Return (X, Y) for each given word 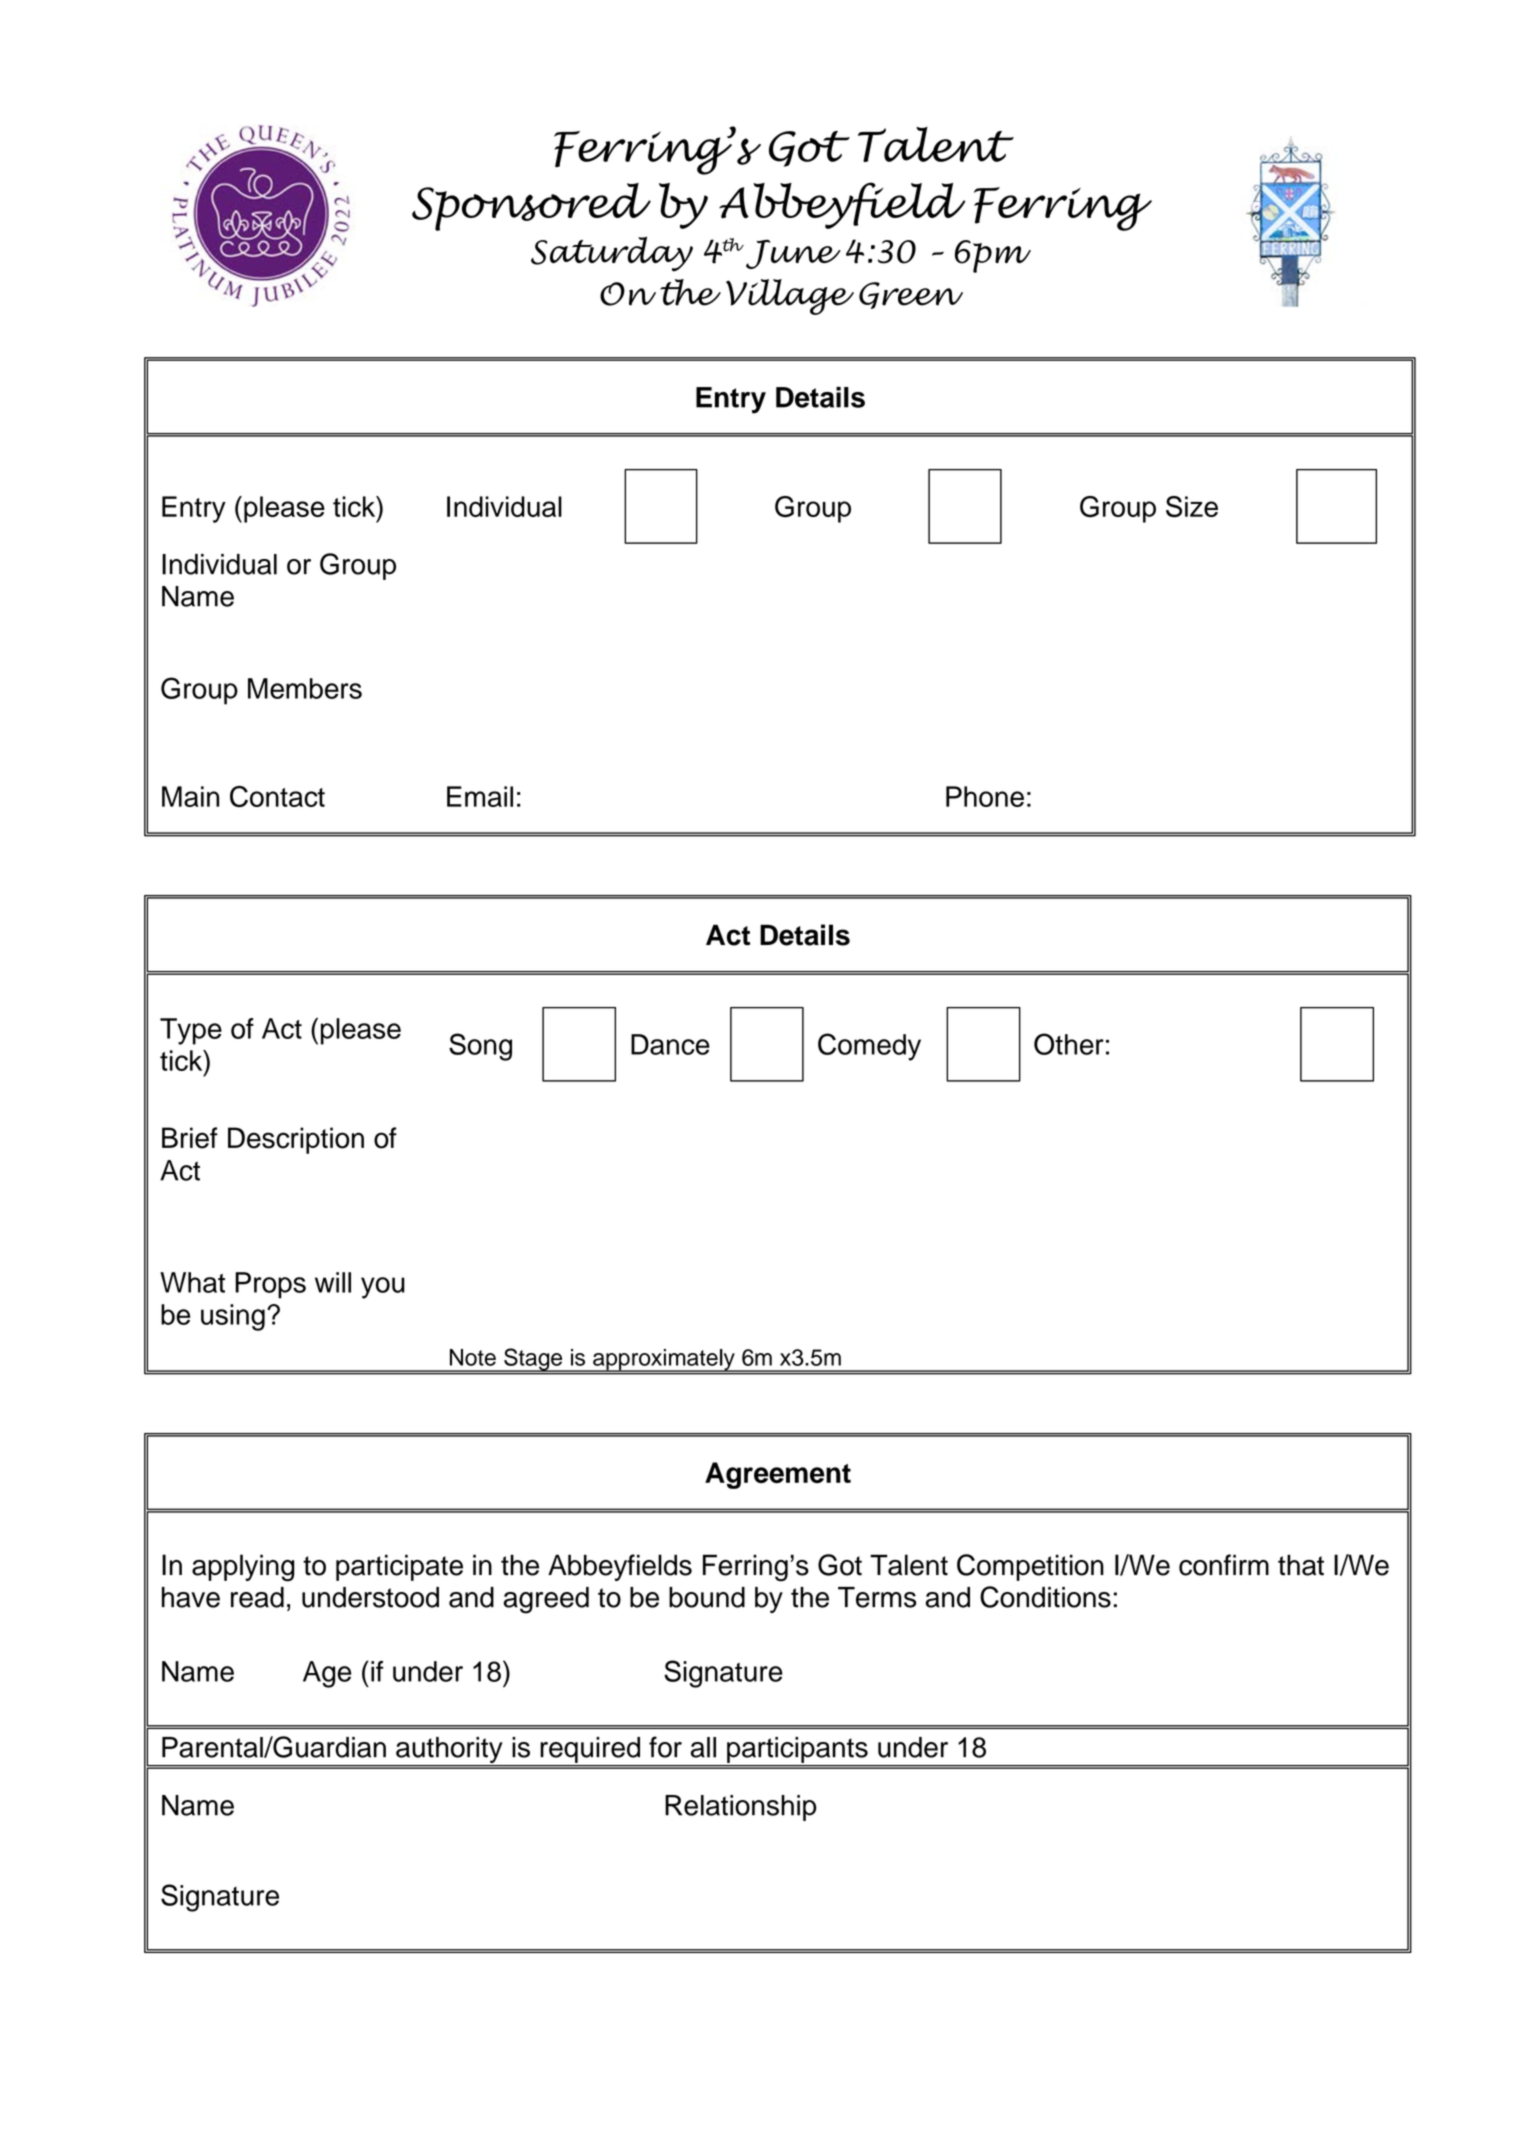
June (793, 254)
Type (191, 1031)
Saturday (612, 254)
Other (1069, 1044)
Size (1192, 507)
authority (449, 1751)
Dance (670, 1044)
